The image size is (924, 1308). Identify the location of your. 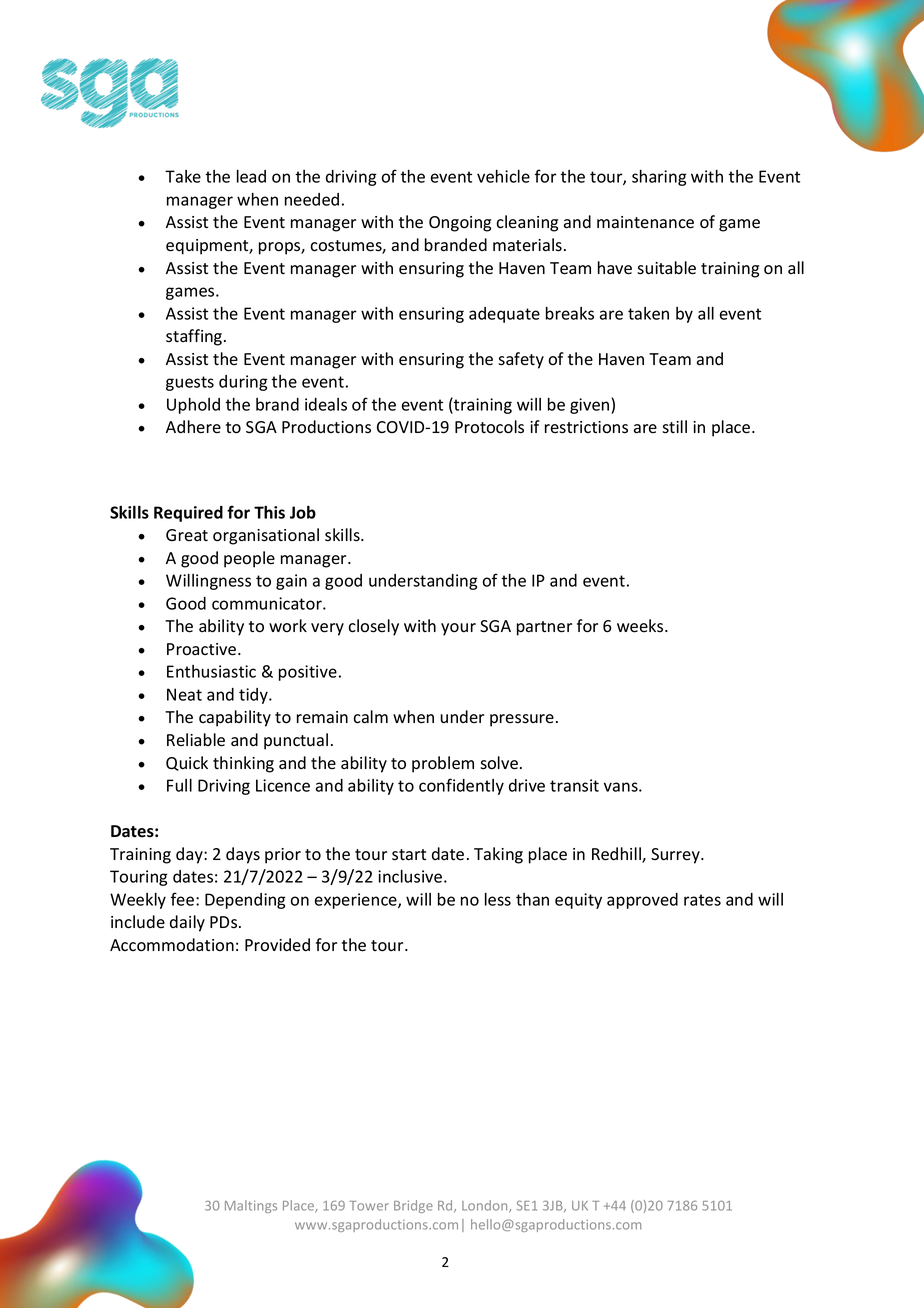
(458, 629).
